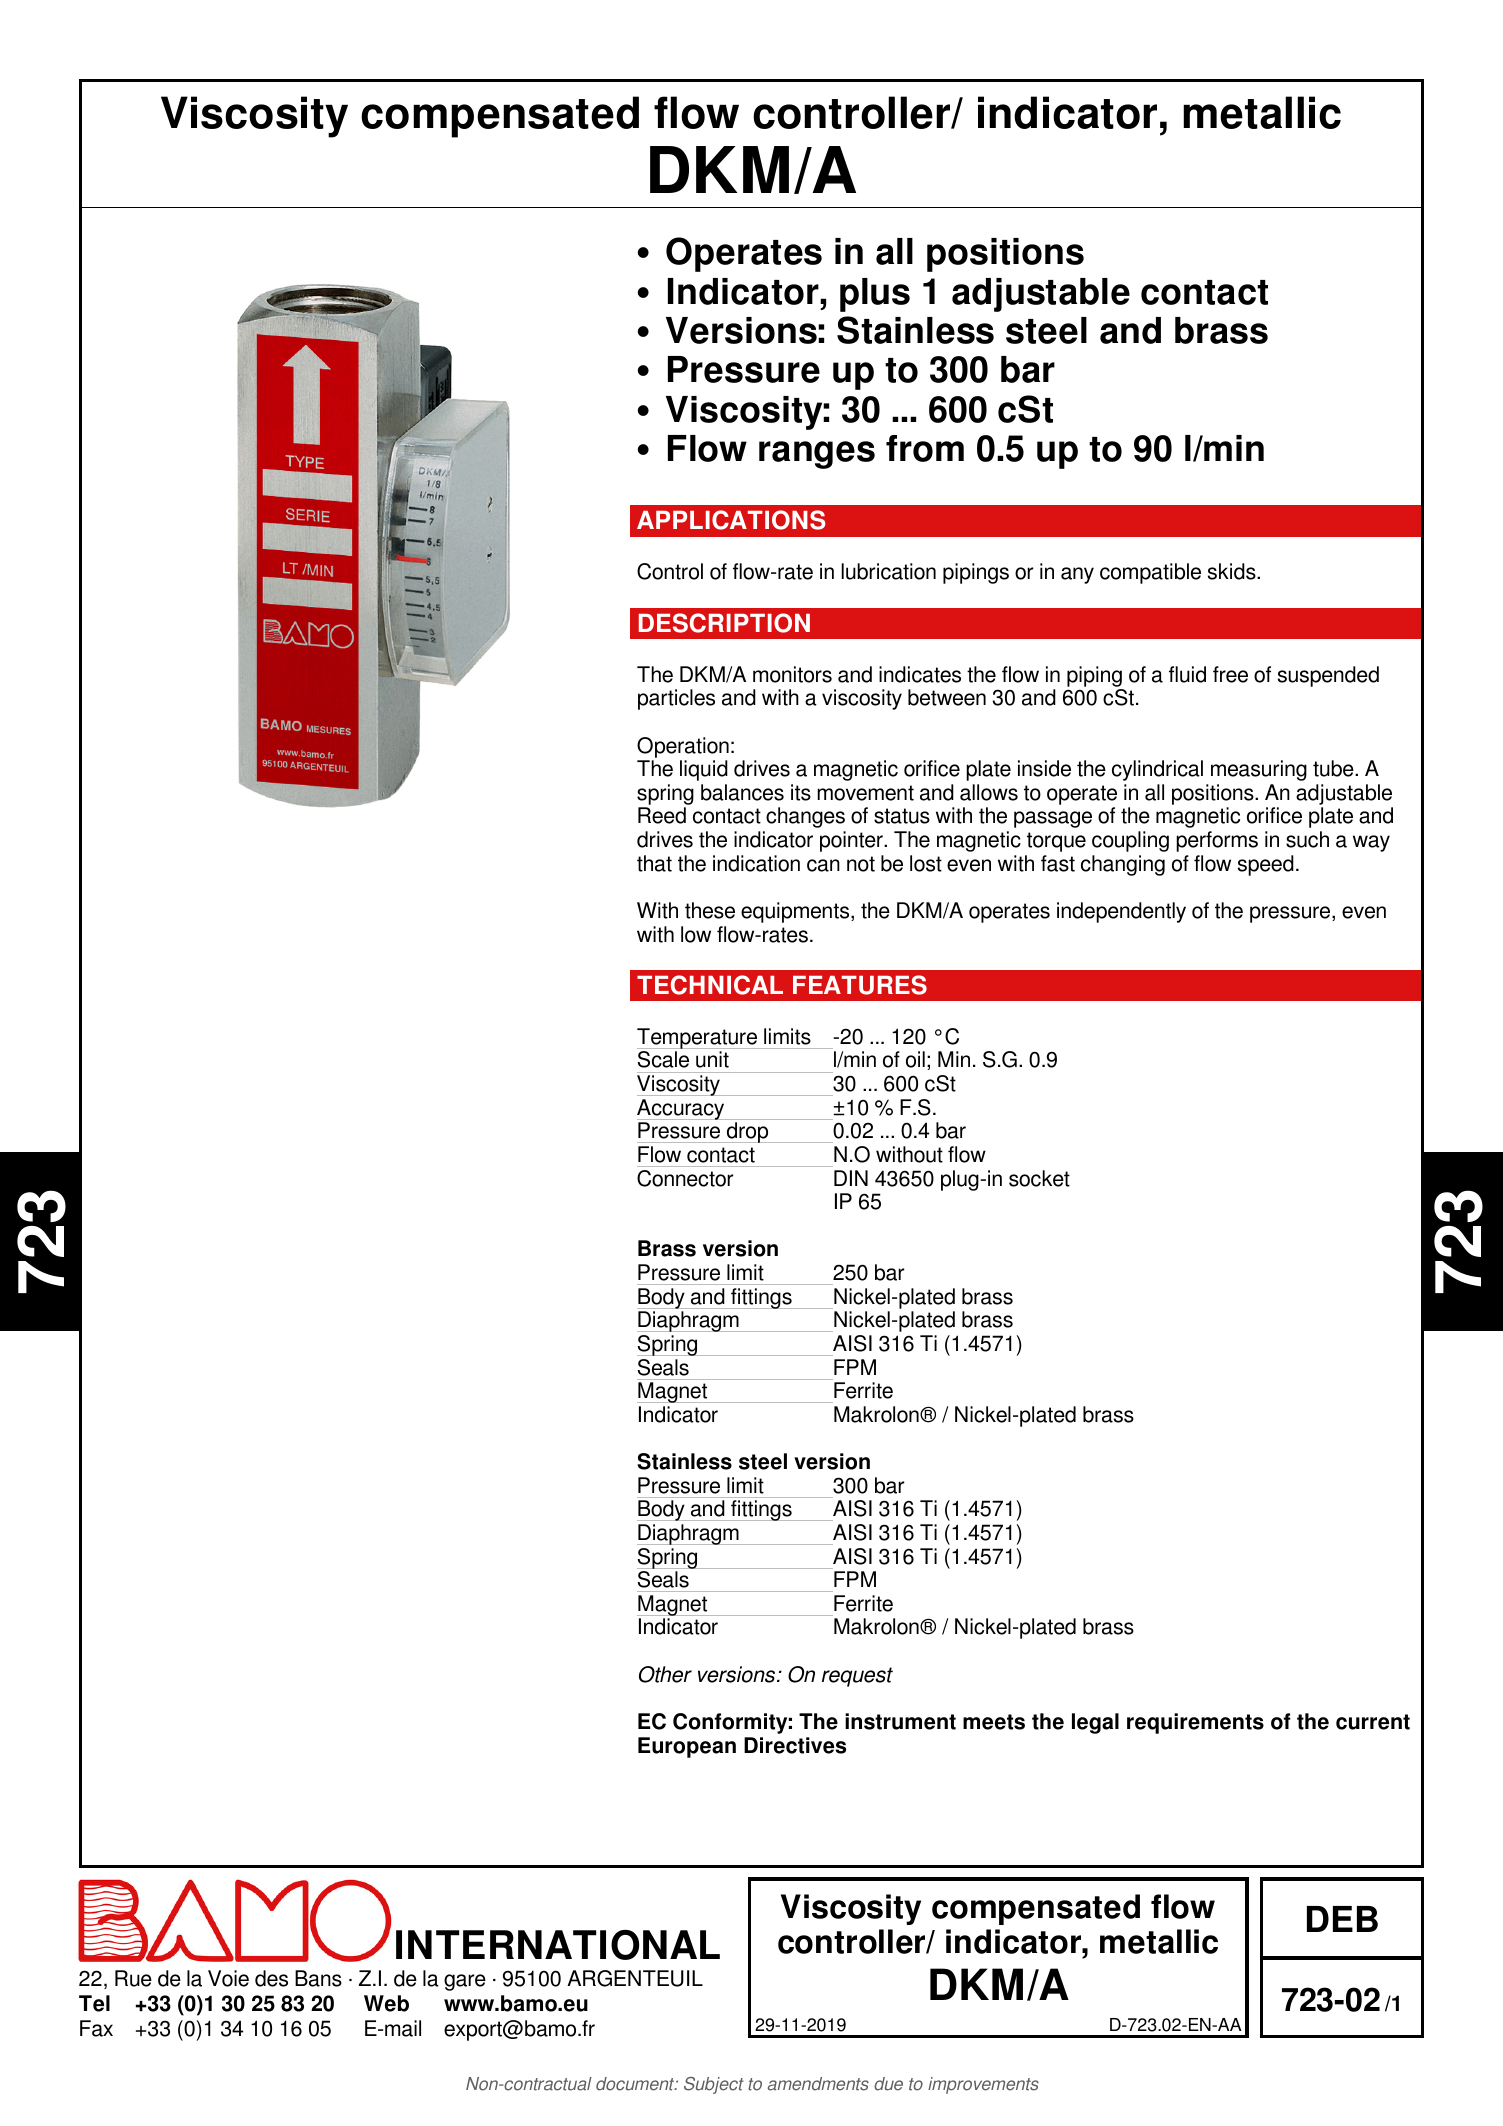 The image size is (1503, 2126). What do you see at coordinates (318, 1978) in the image?
I see `Bans` at bounding box center [318, 1978].
